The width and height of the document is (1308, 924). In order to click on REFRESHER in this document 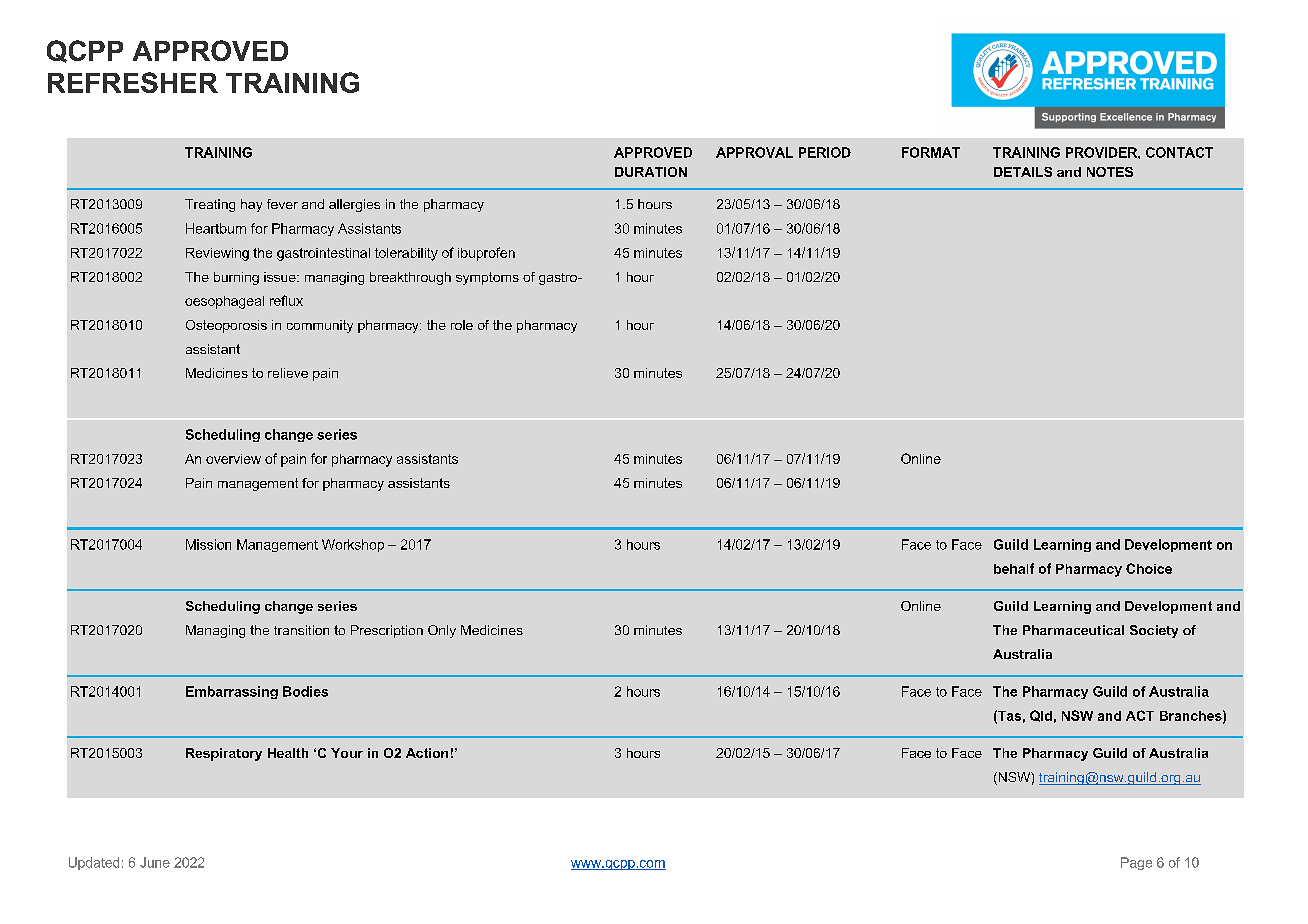, I will do `click(133, 82)`.
